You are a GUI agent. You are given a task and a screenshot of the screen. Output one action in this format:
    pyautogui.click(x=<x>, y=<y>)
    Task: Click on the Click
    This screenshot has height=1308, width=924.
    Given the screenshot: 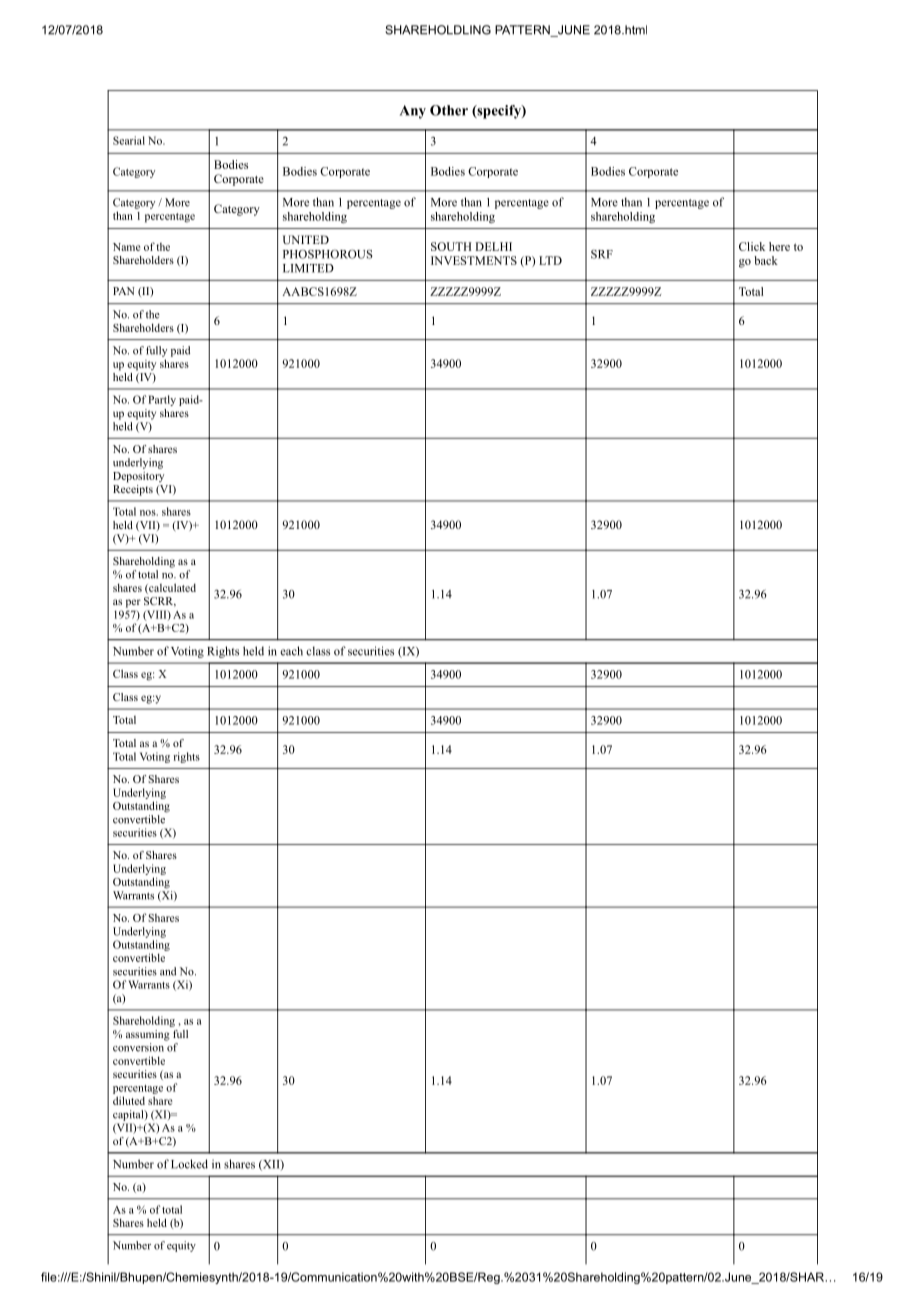 What is the action you would take?
    pyautogui.click(x=752, y=246)
